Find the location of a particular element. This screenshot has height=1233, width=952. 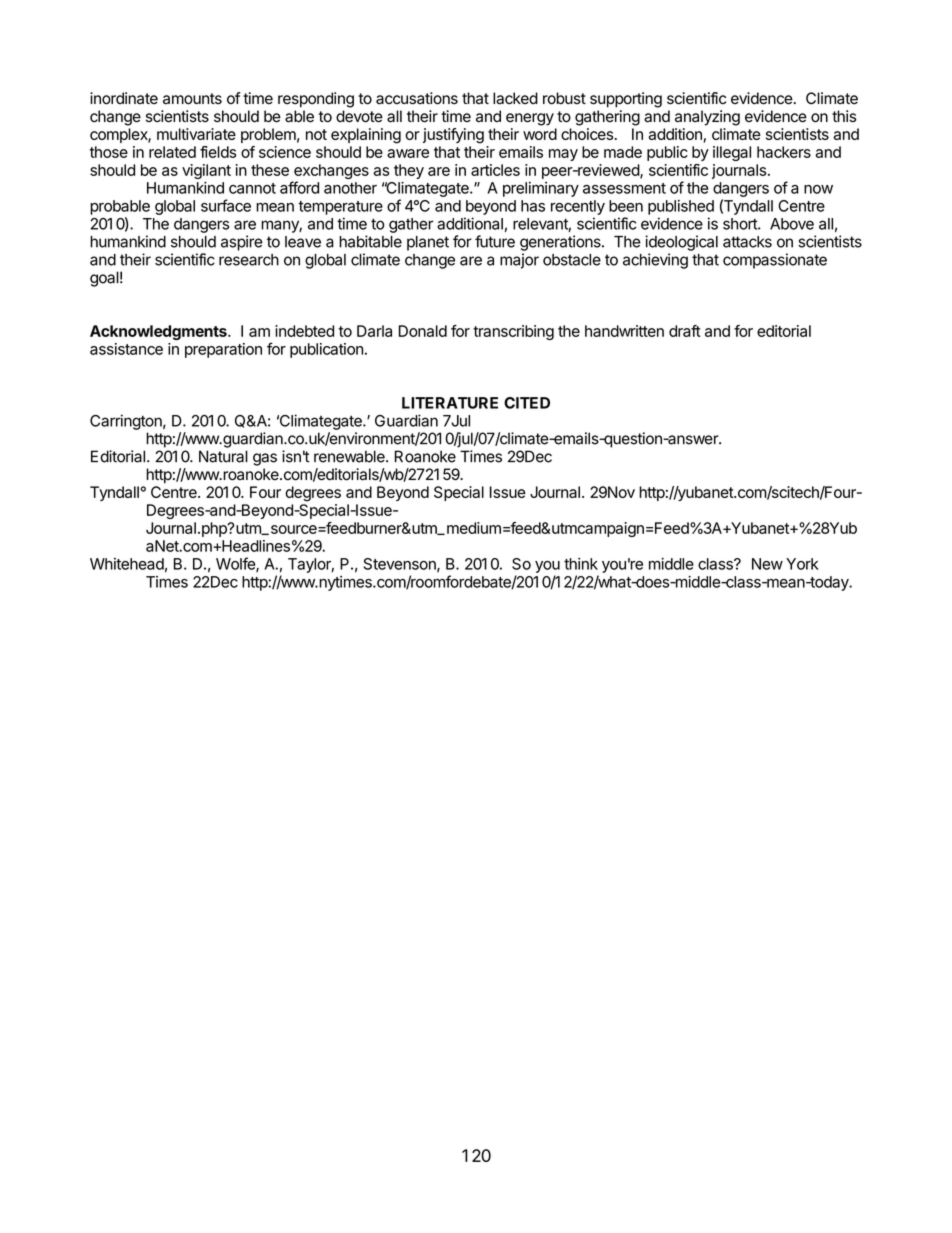

analyzing is located at coordinates (707, 118).
